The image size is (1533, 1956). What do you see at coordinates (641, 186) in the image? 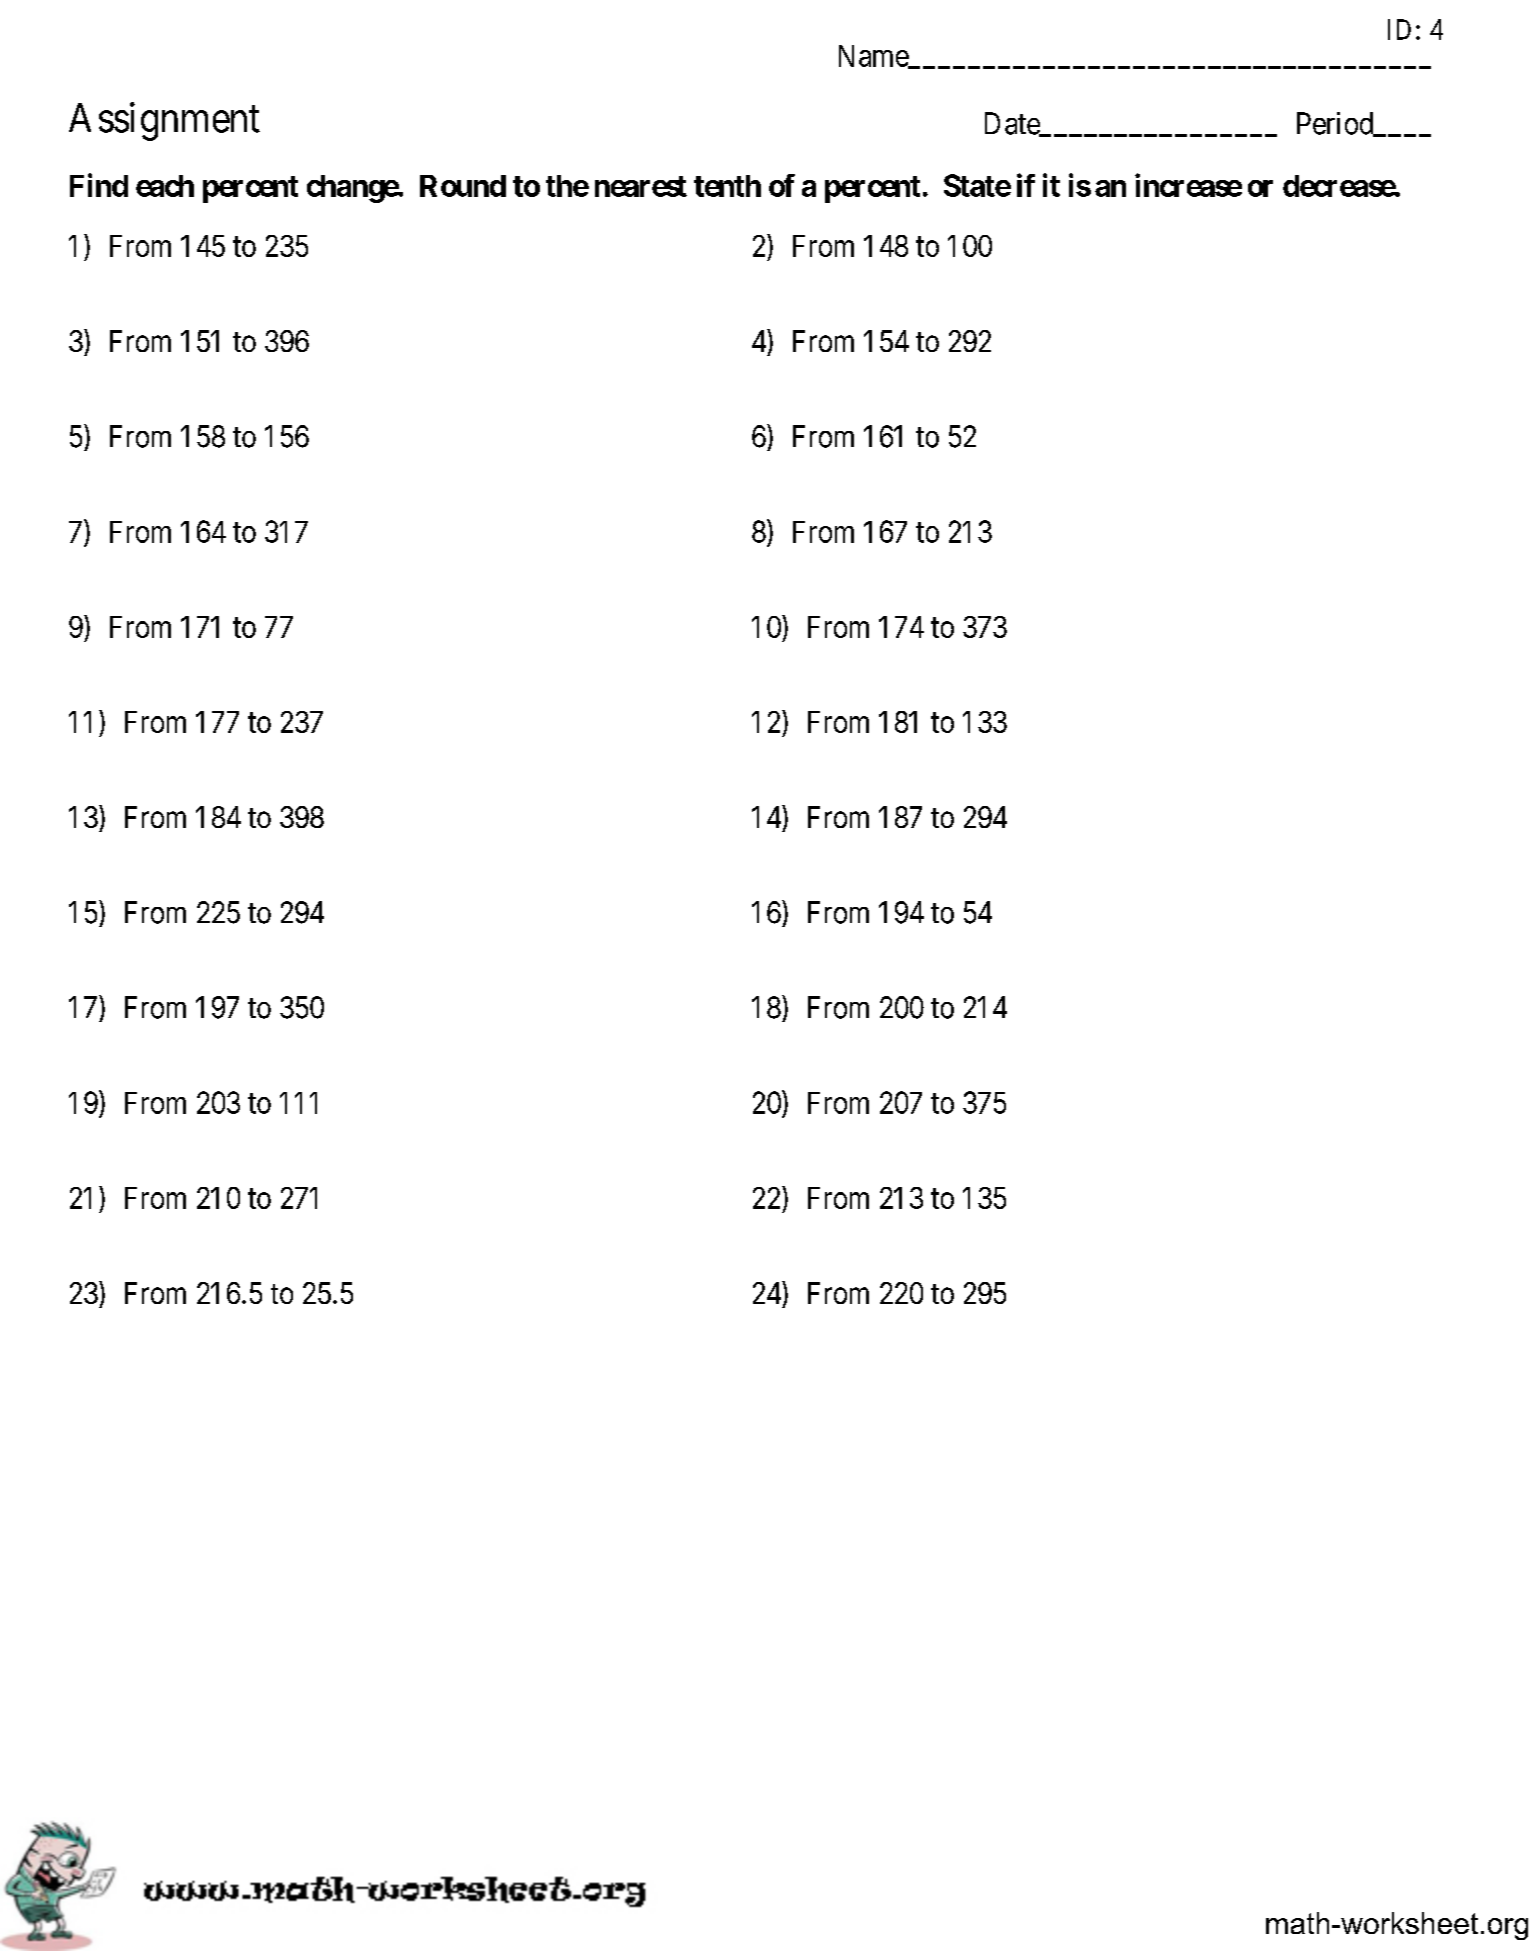
I see `nearest` at bounding box center [641, 186].
